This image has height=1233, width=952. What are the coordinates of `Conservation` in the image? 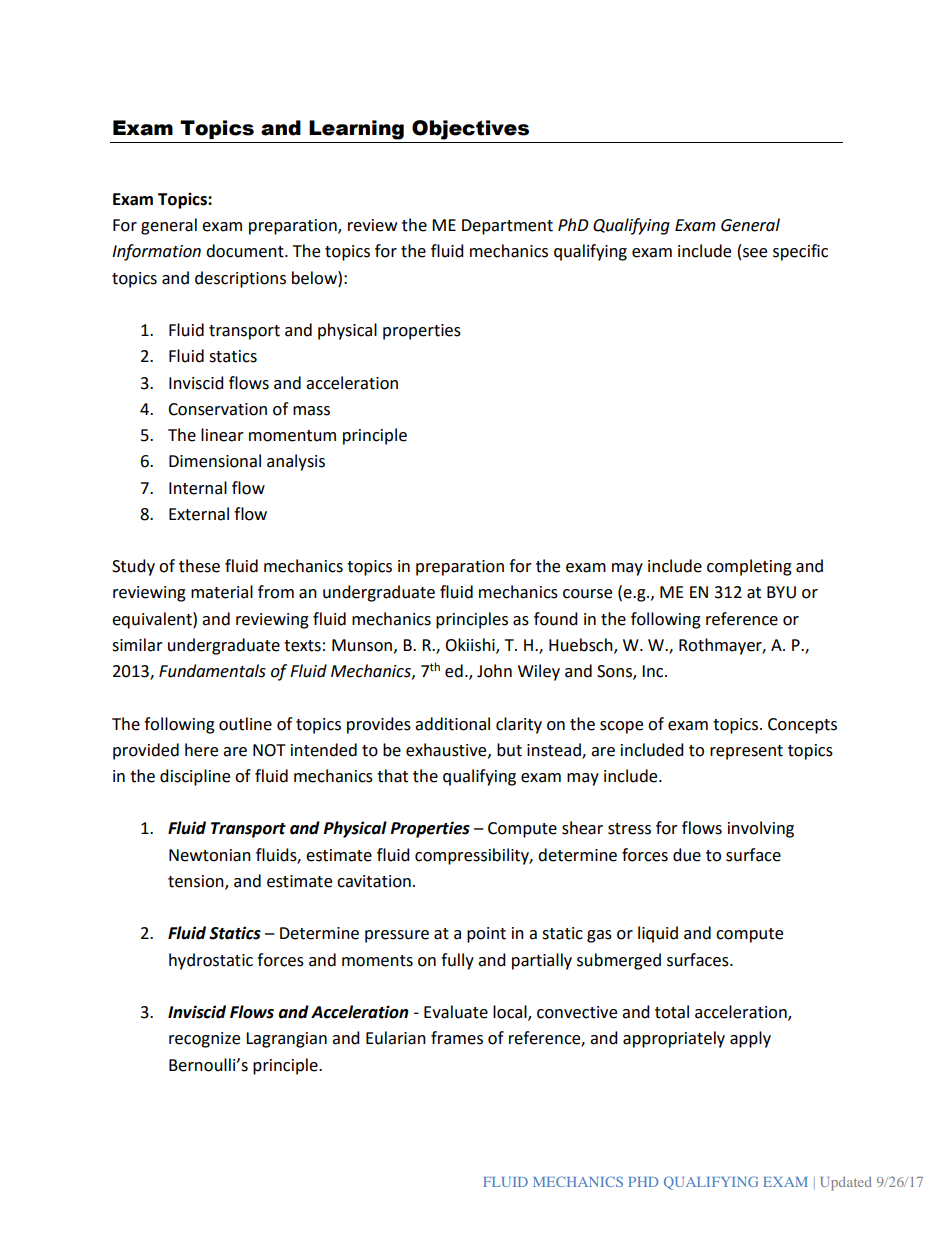 It's located at (217, 409).
